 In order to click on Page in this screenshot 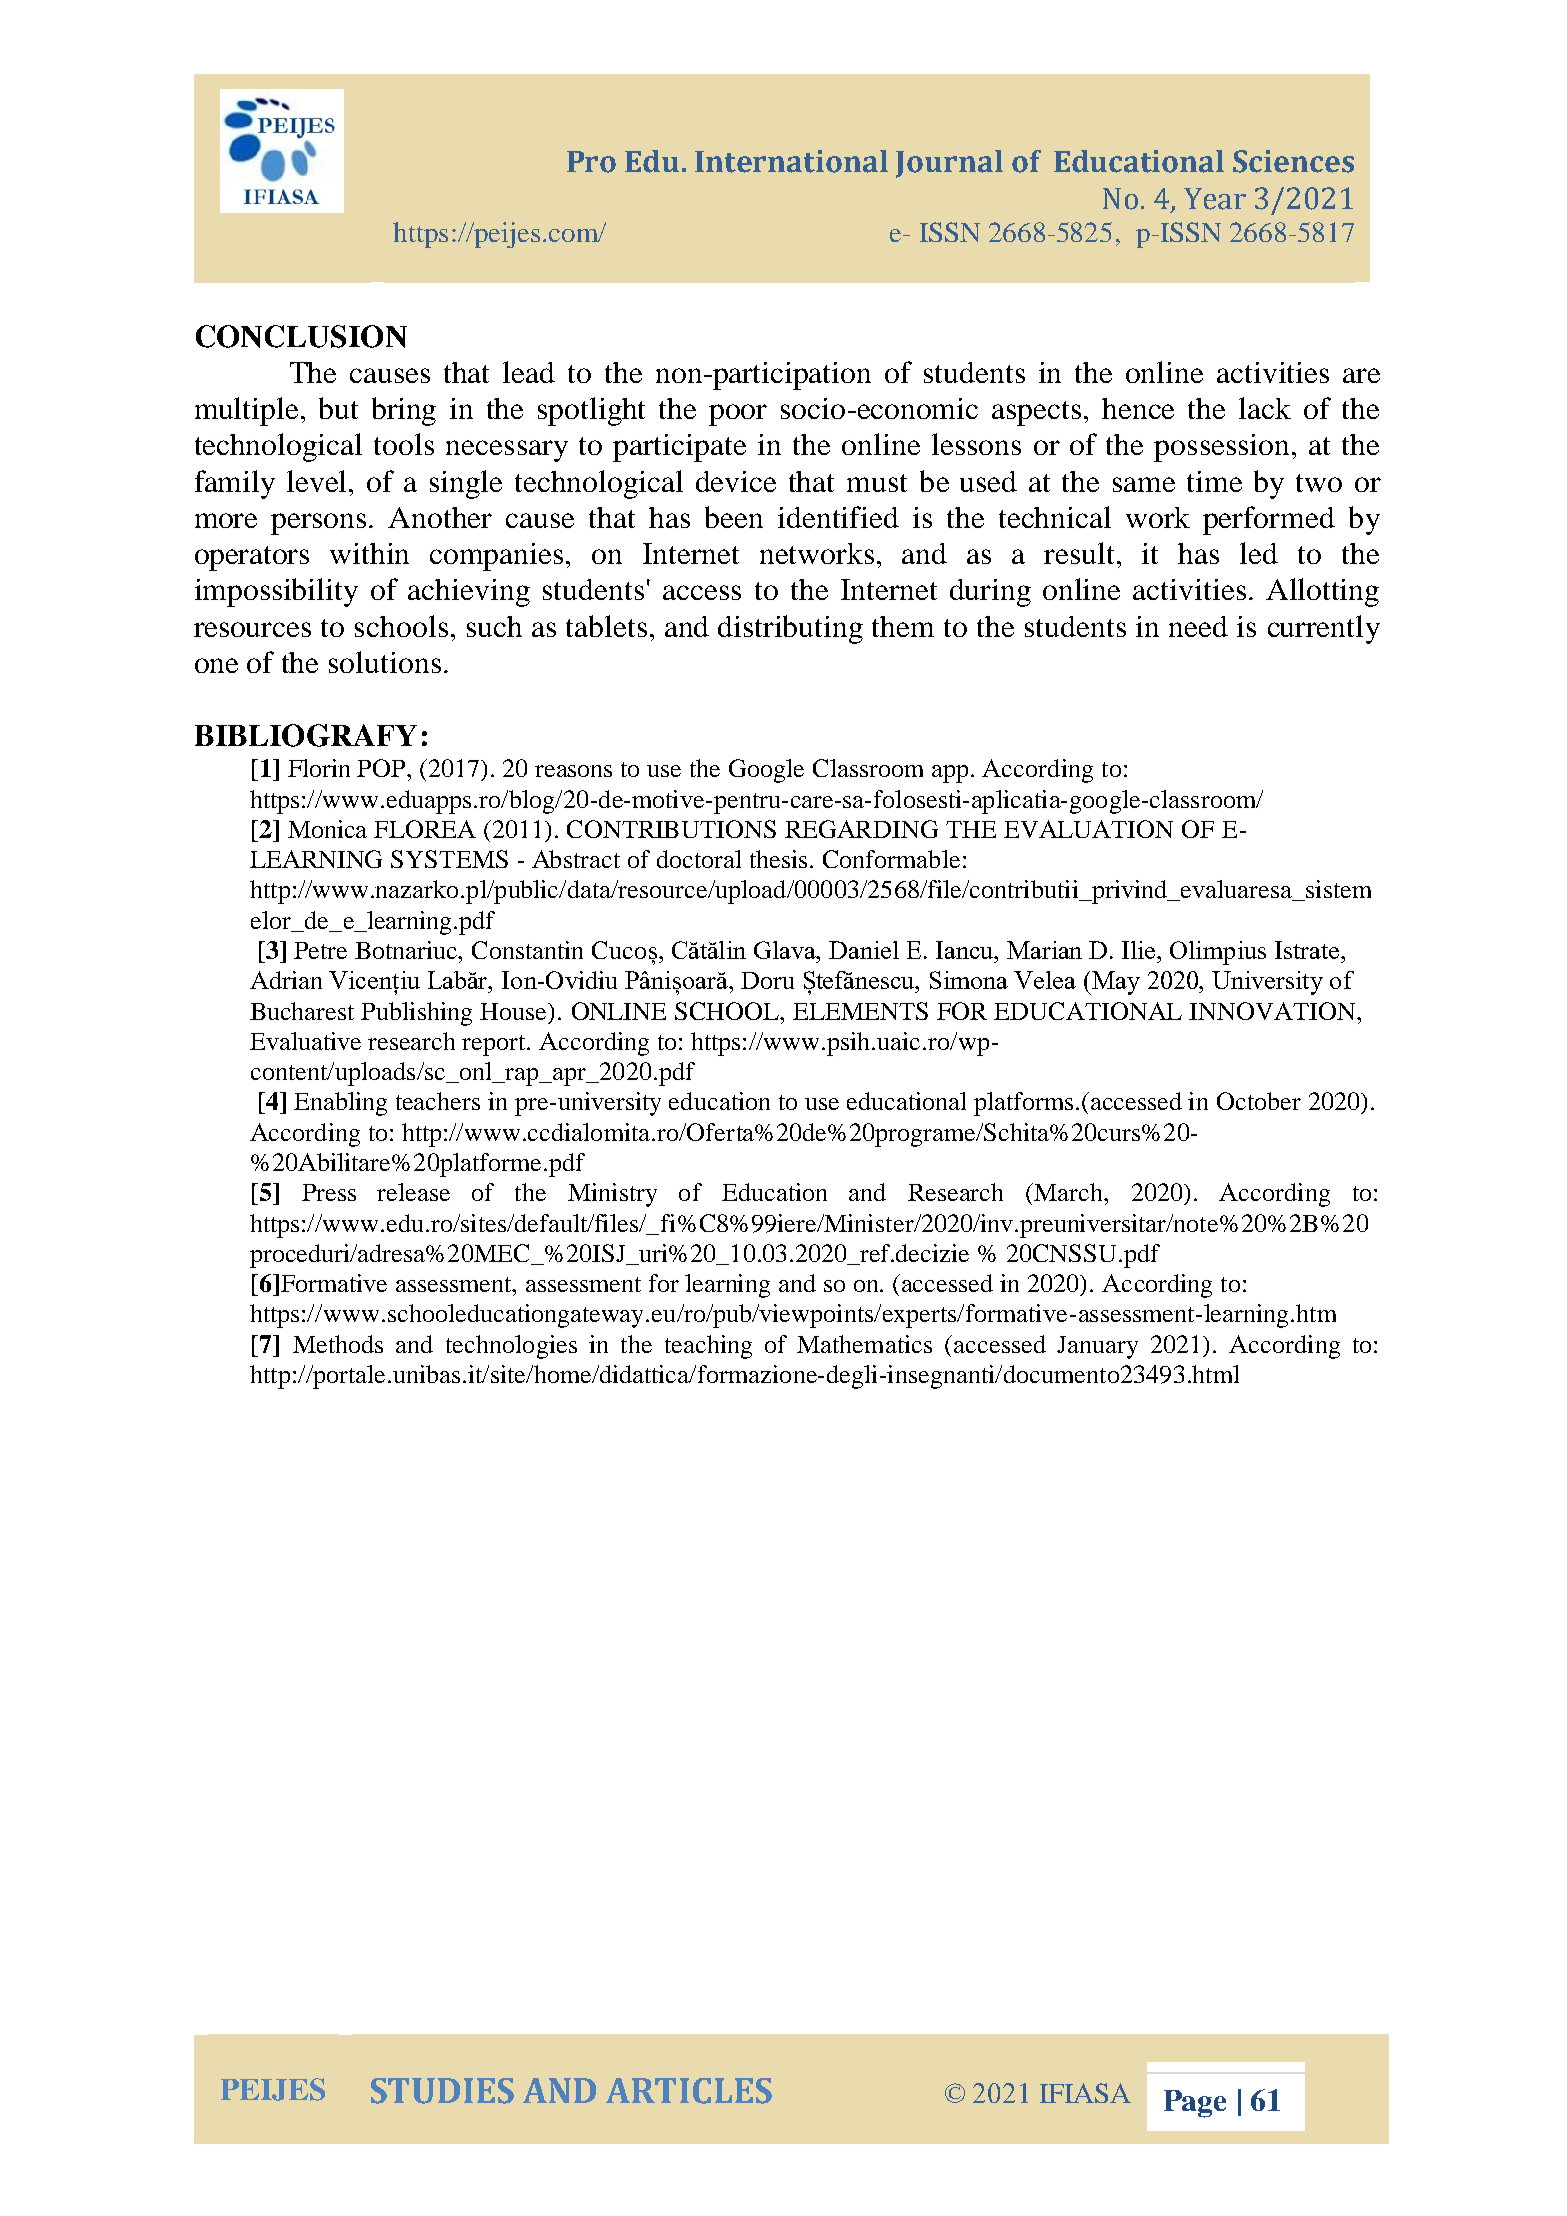, I will do `click(1195, 2104)`.
